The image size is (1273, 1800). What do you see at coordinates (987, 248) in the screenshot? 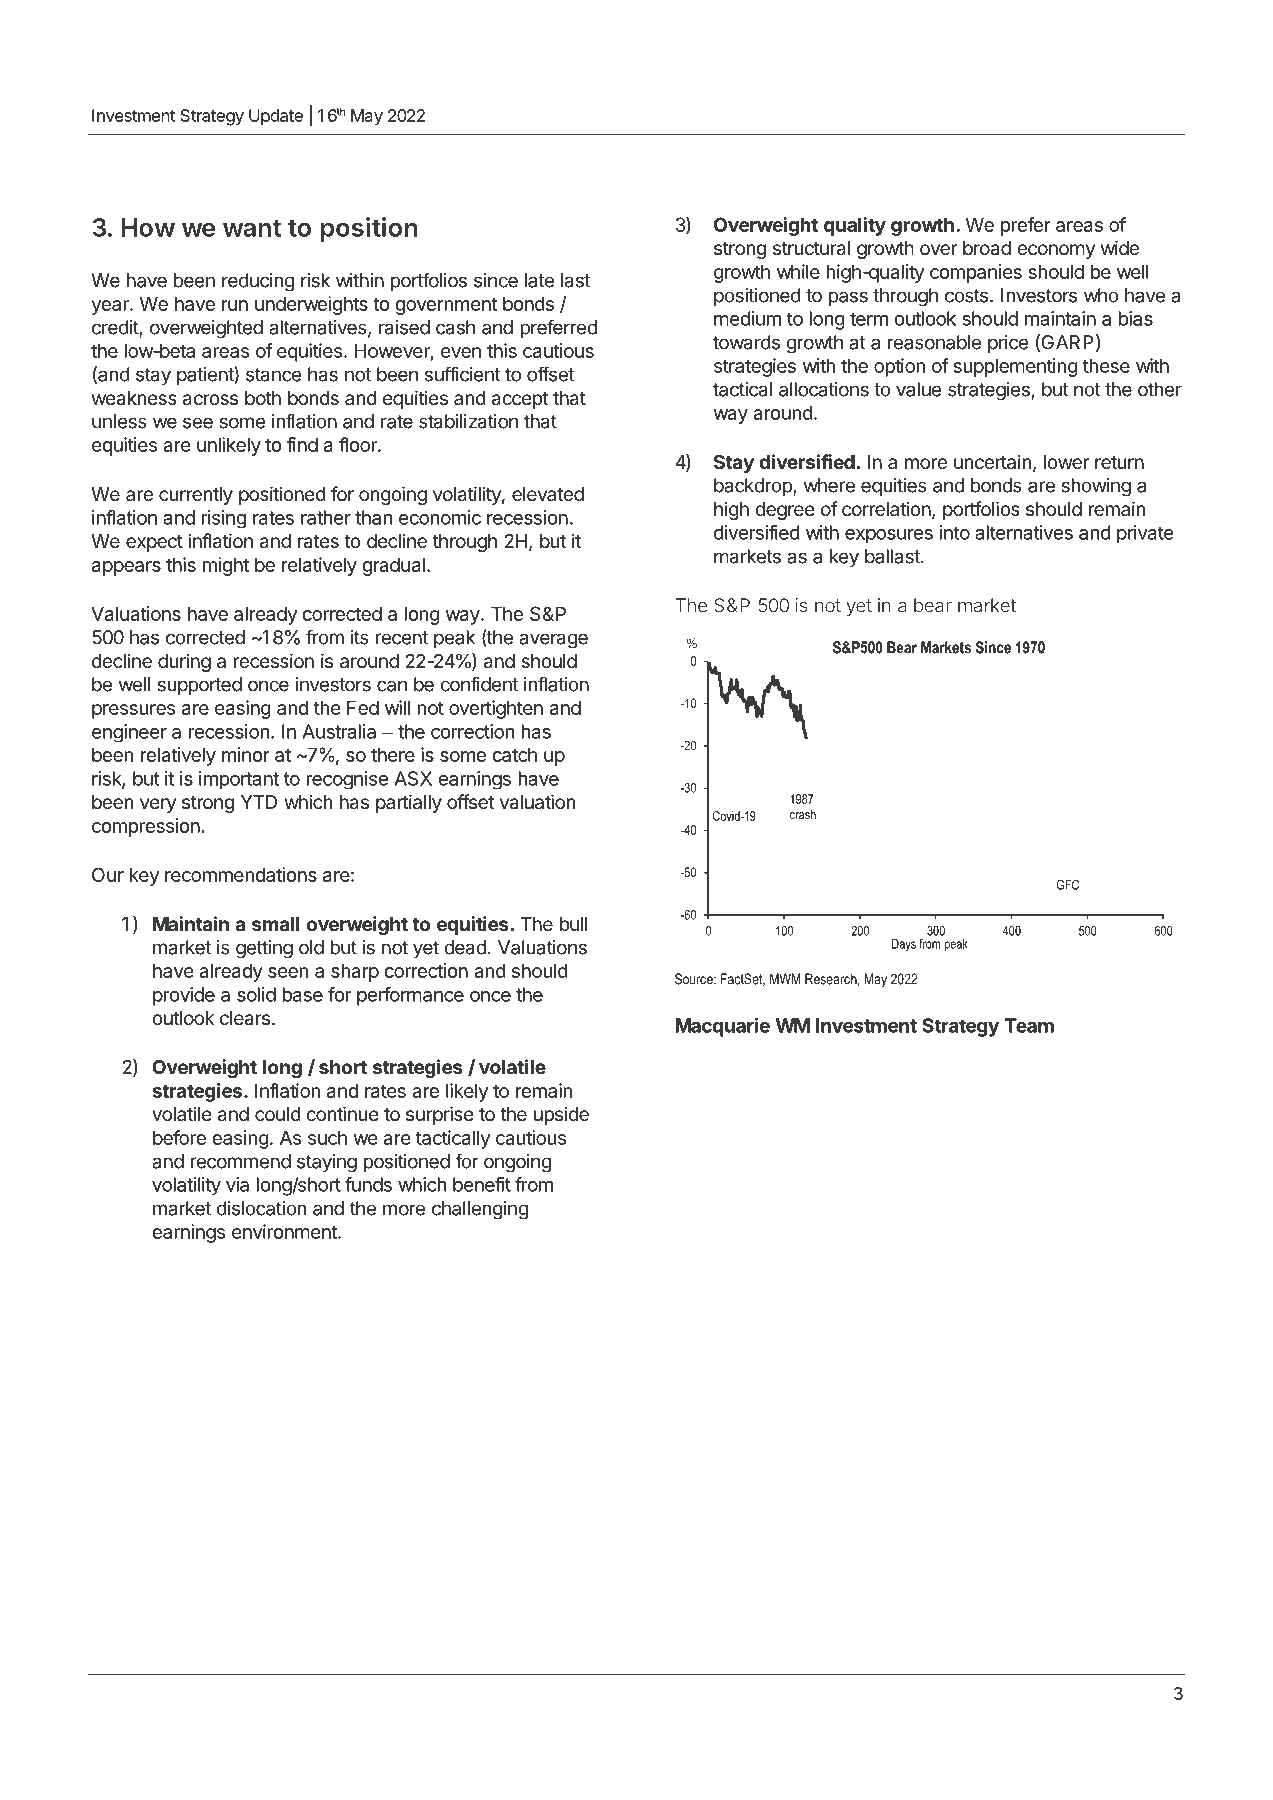
I see `broad` at bounding box center [987, 248].
